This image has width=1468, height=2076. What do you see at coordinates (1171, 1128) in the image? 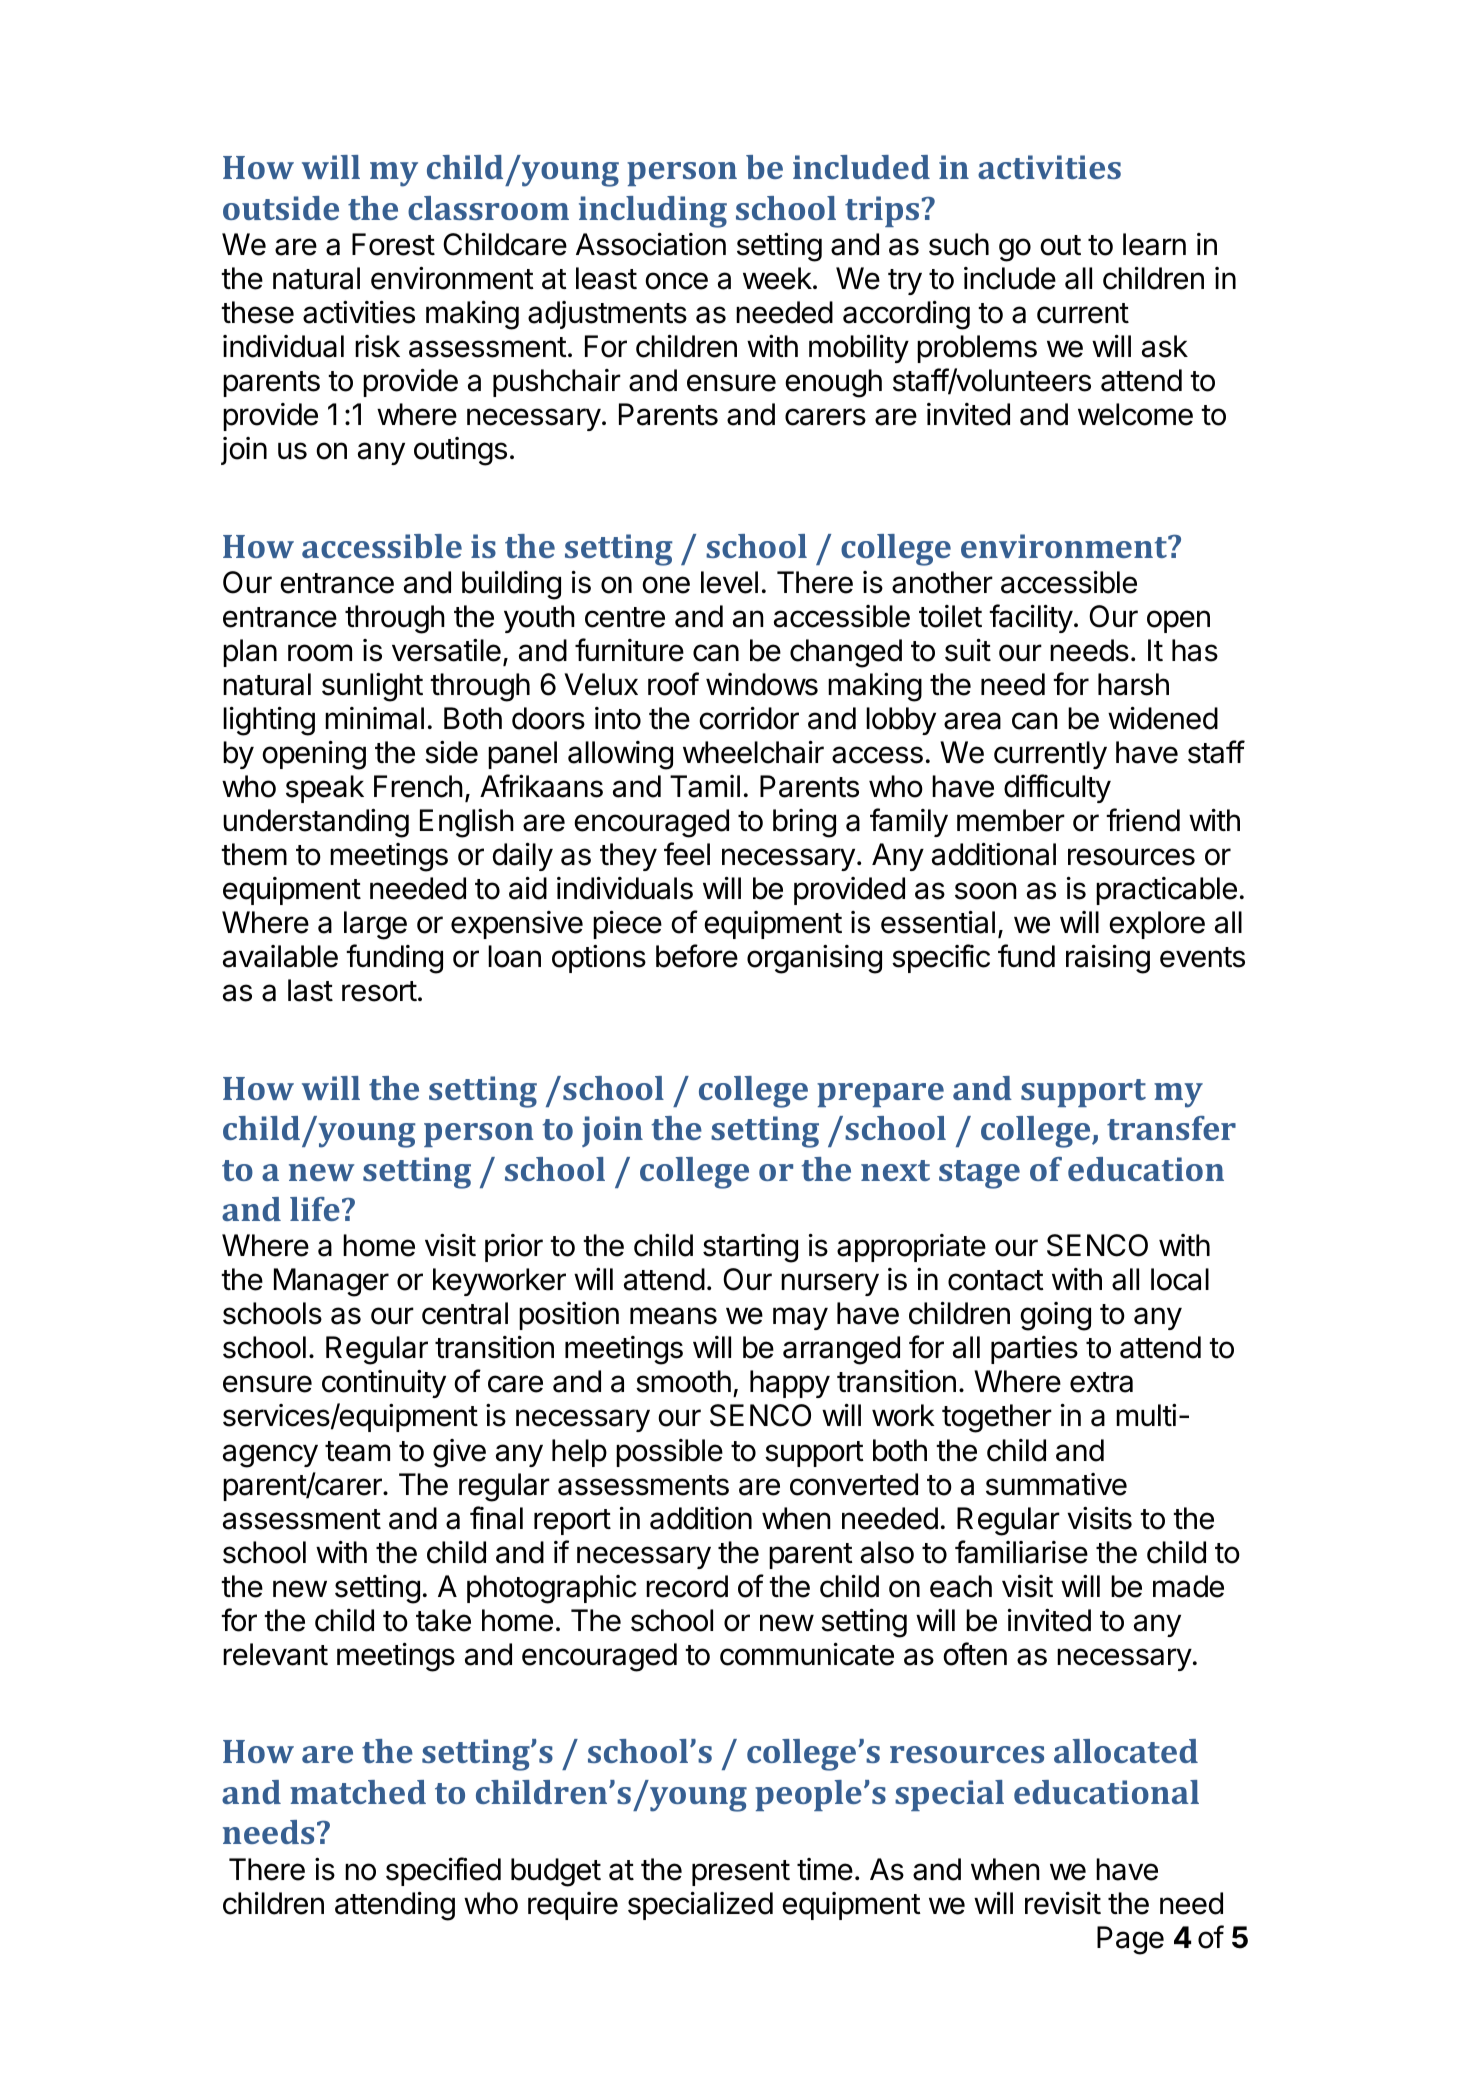
I see `transfer` at bounding box center [1171, 1128].
